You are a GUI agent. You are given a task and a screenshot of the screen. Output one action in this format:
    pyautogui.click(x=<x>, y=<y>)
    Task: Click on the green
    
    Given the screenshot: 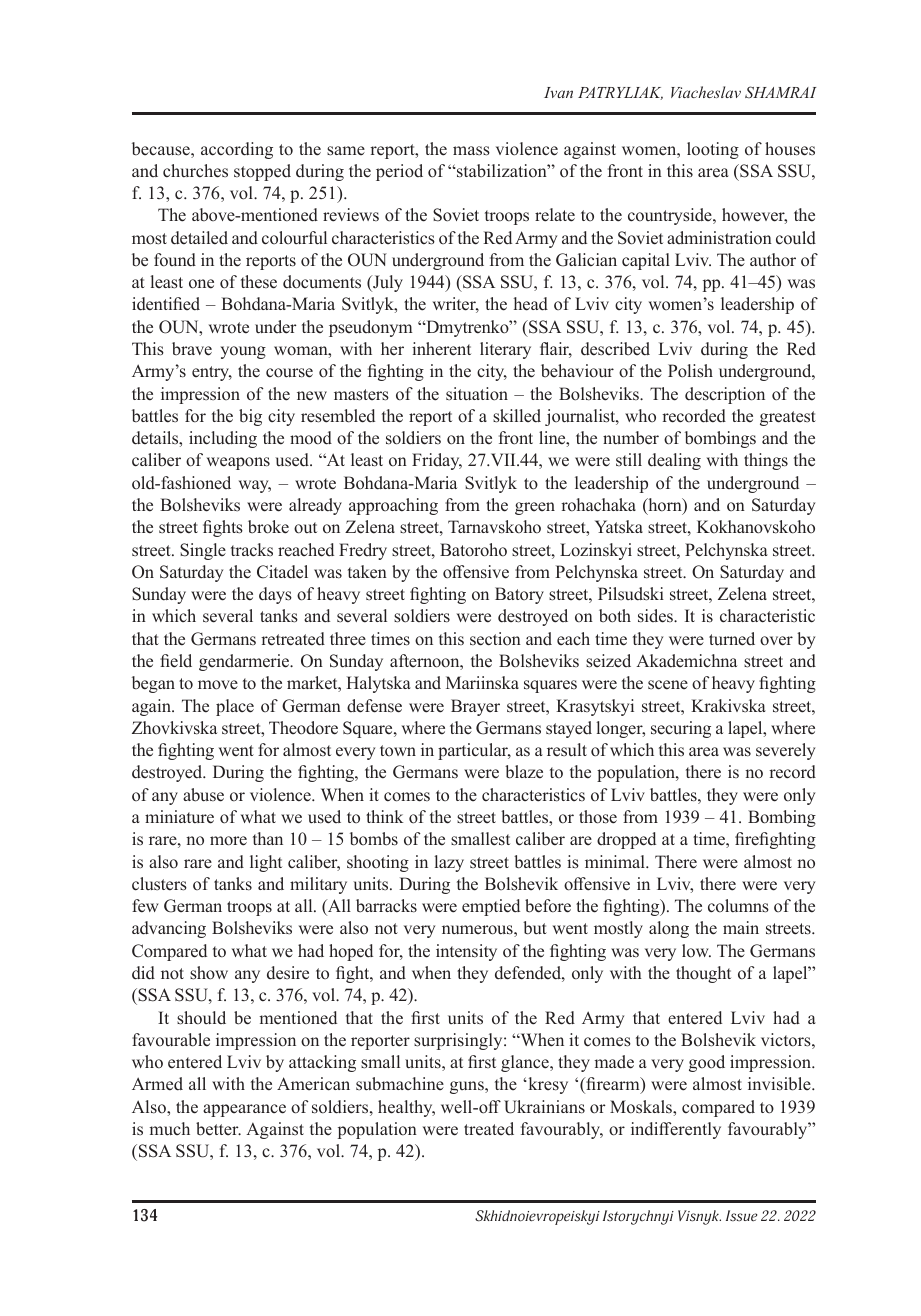 What is the action you would take?
    pyautogui.click(x=535, y=508)
